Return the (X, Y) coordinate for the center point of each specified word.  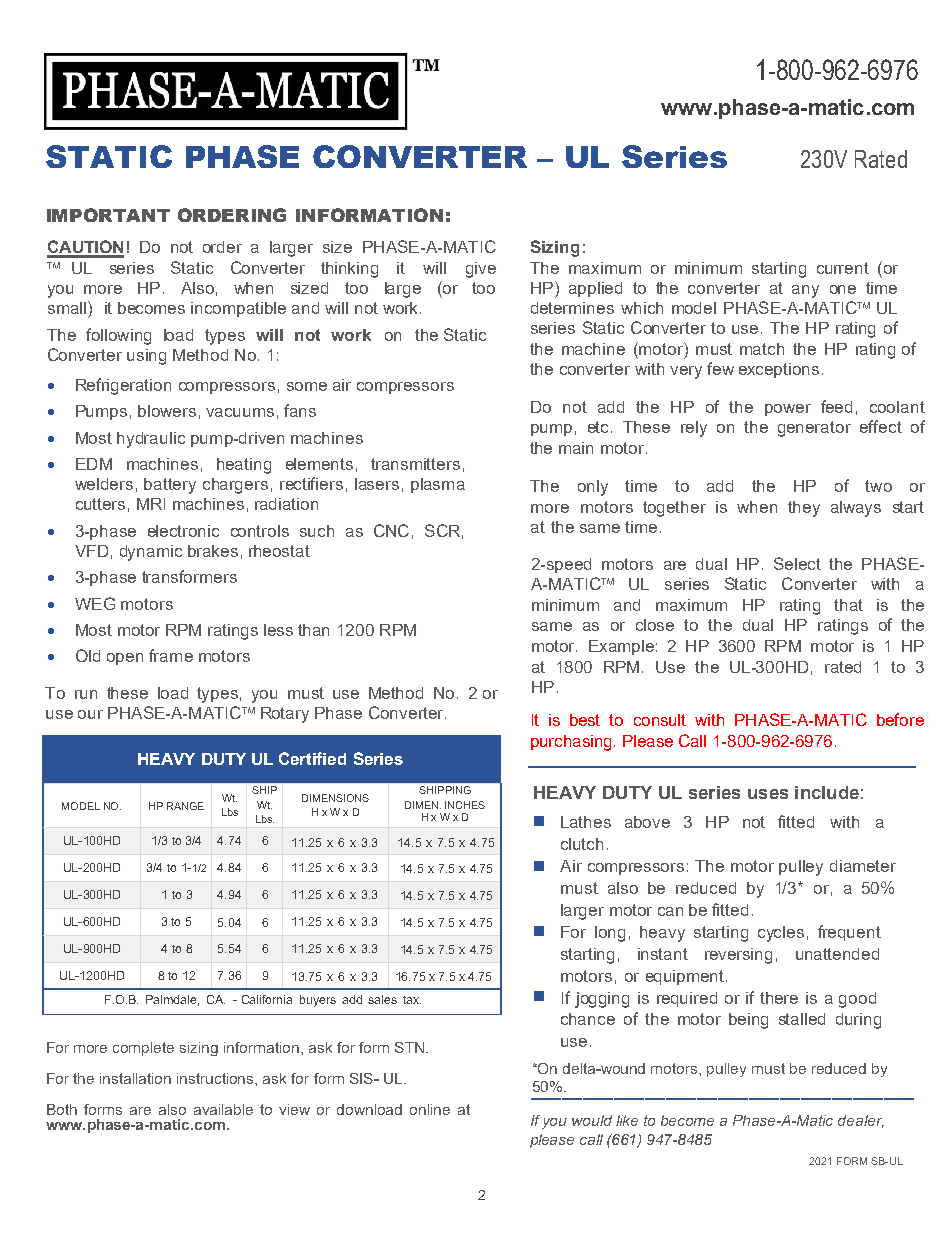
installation (135, 1078)
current (843, 268)
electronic (183, 531)
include (827, 792)
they (804, 509)
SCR (442, 530)
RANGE (185, 806)
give (481, 270)
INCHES (465, 805)
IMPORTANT (108, 215)
